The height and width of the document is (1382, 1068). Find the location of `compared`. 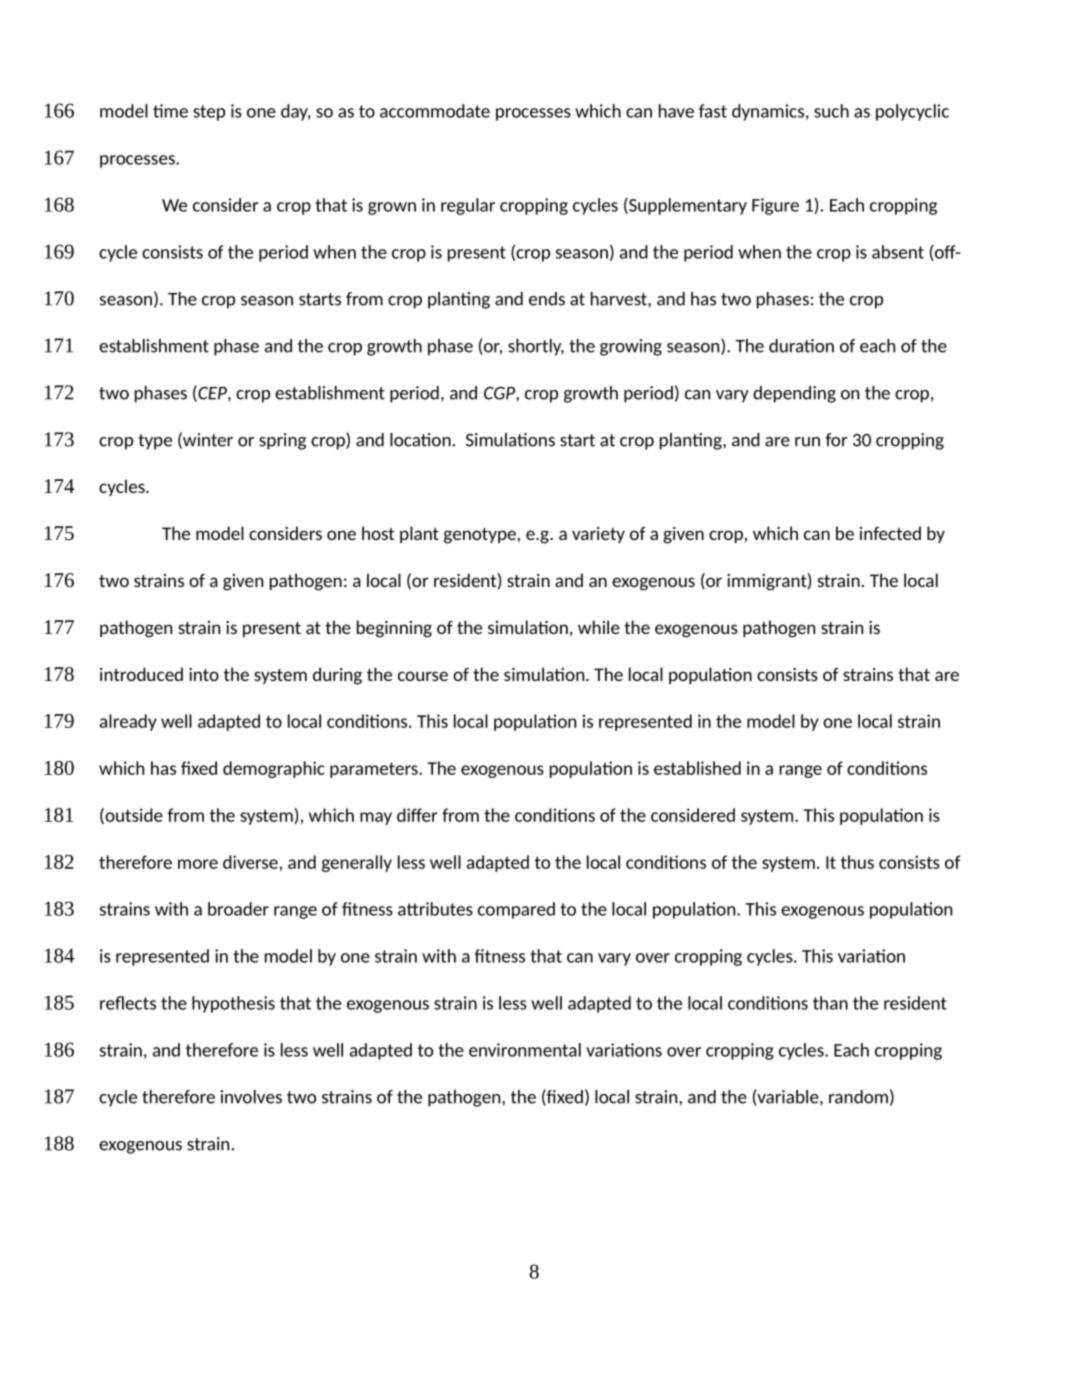

compared is located at coordinates (516, 910).
